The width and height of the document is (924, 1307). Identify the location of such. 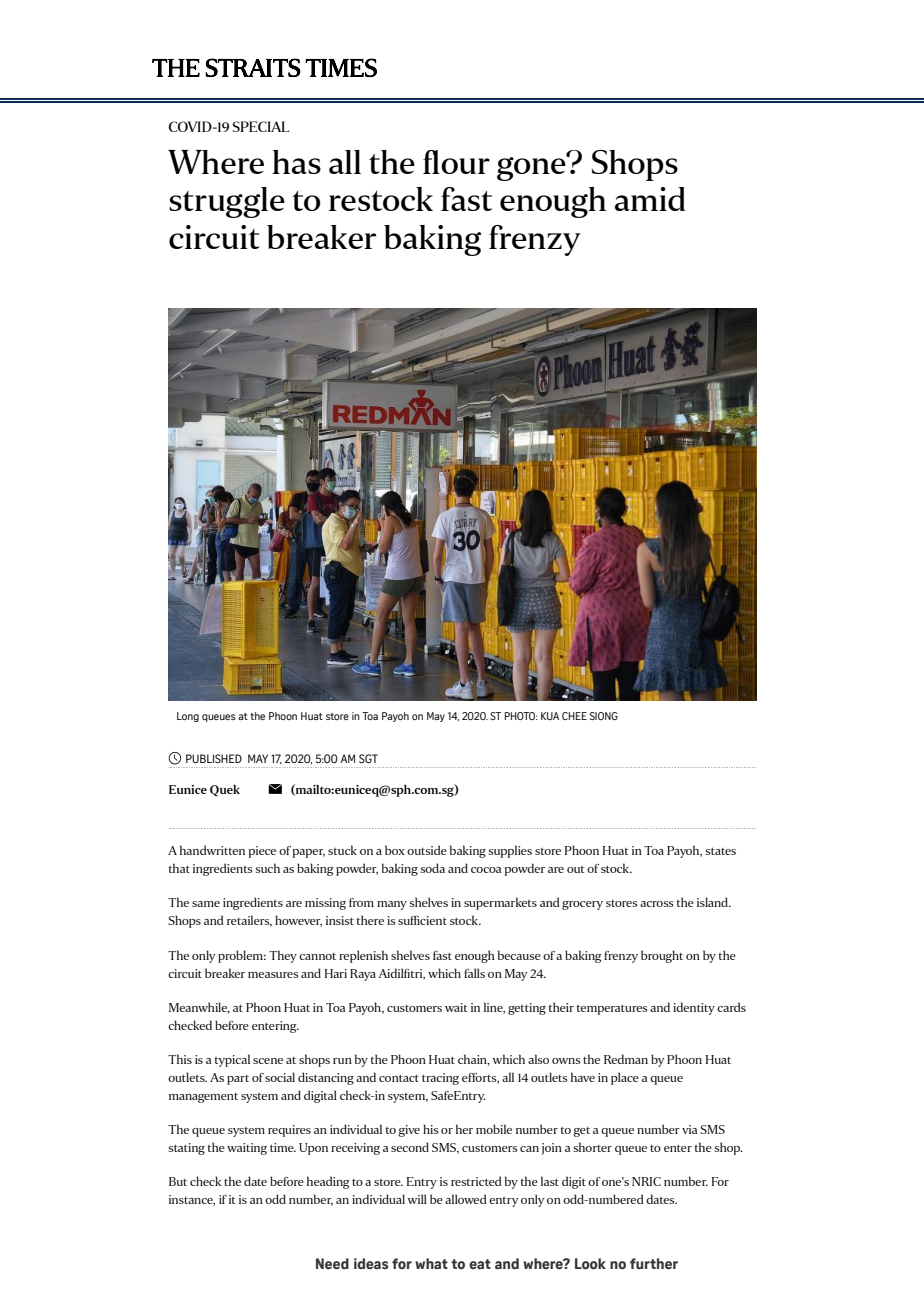
(268, 868).
